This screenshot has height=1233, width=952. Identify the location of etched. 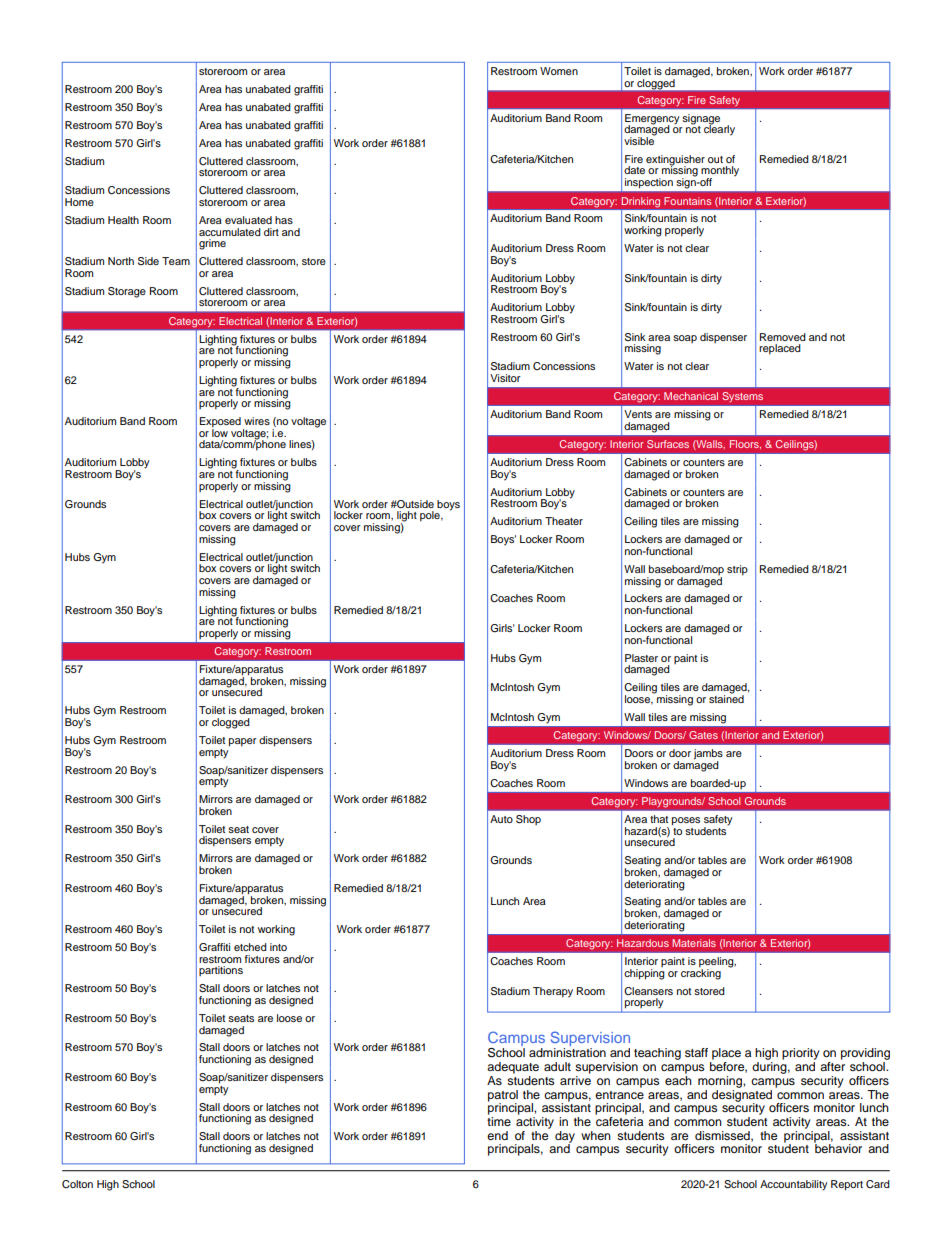
(250, 947).
